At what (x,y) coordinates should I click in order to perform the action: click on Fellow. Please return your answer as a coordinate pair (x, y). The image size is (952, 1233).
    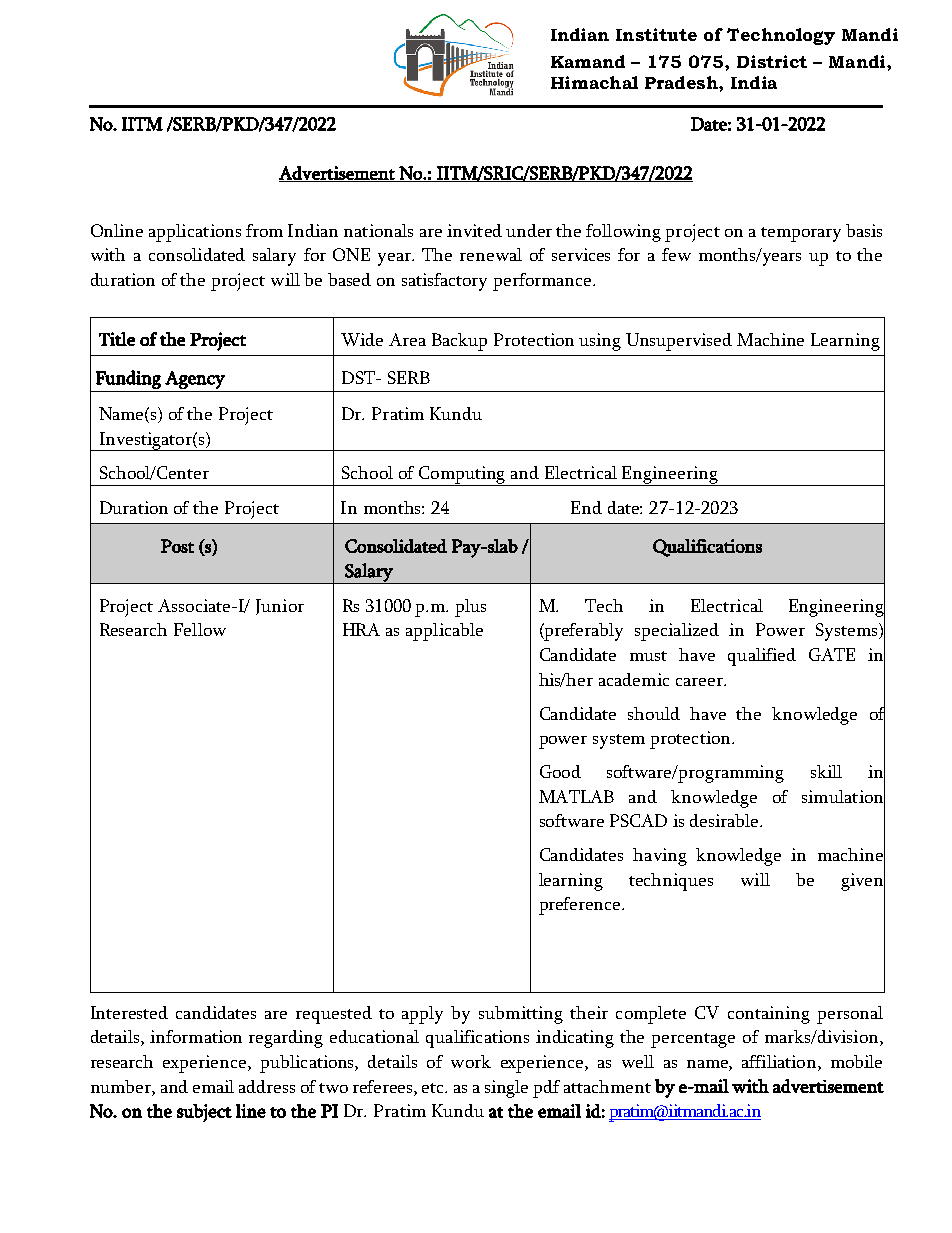
    Looking at the image, I should click on (200, 629).
